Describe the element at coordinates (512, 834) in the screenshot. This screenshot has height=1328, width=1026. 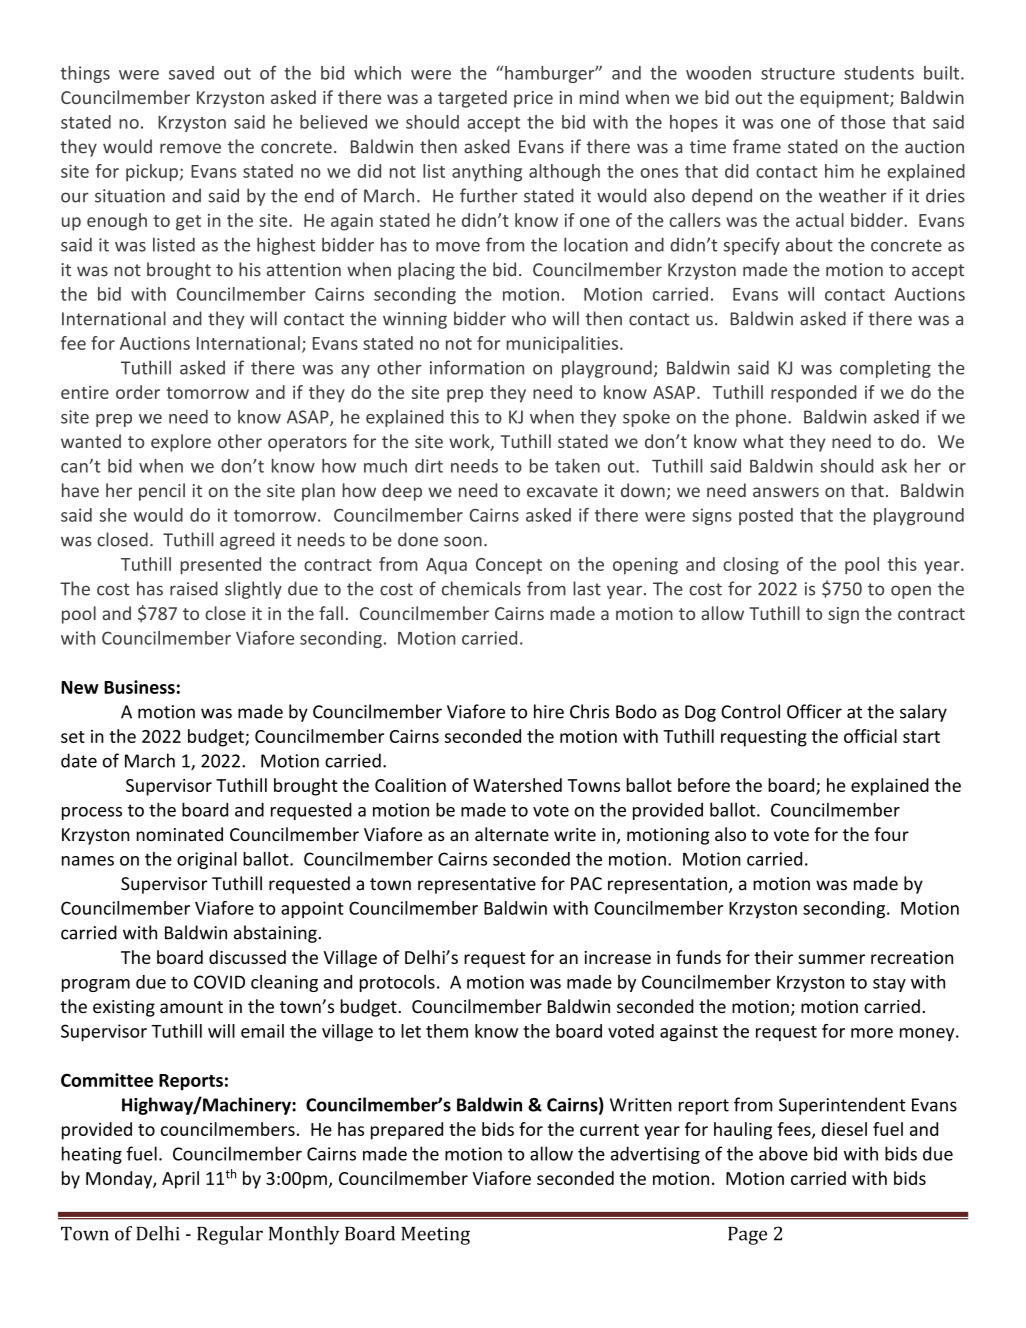
I see `alternate` at that location.
